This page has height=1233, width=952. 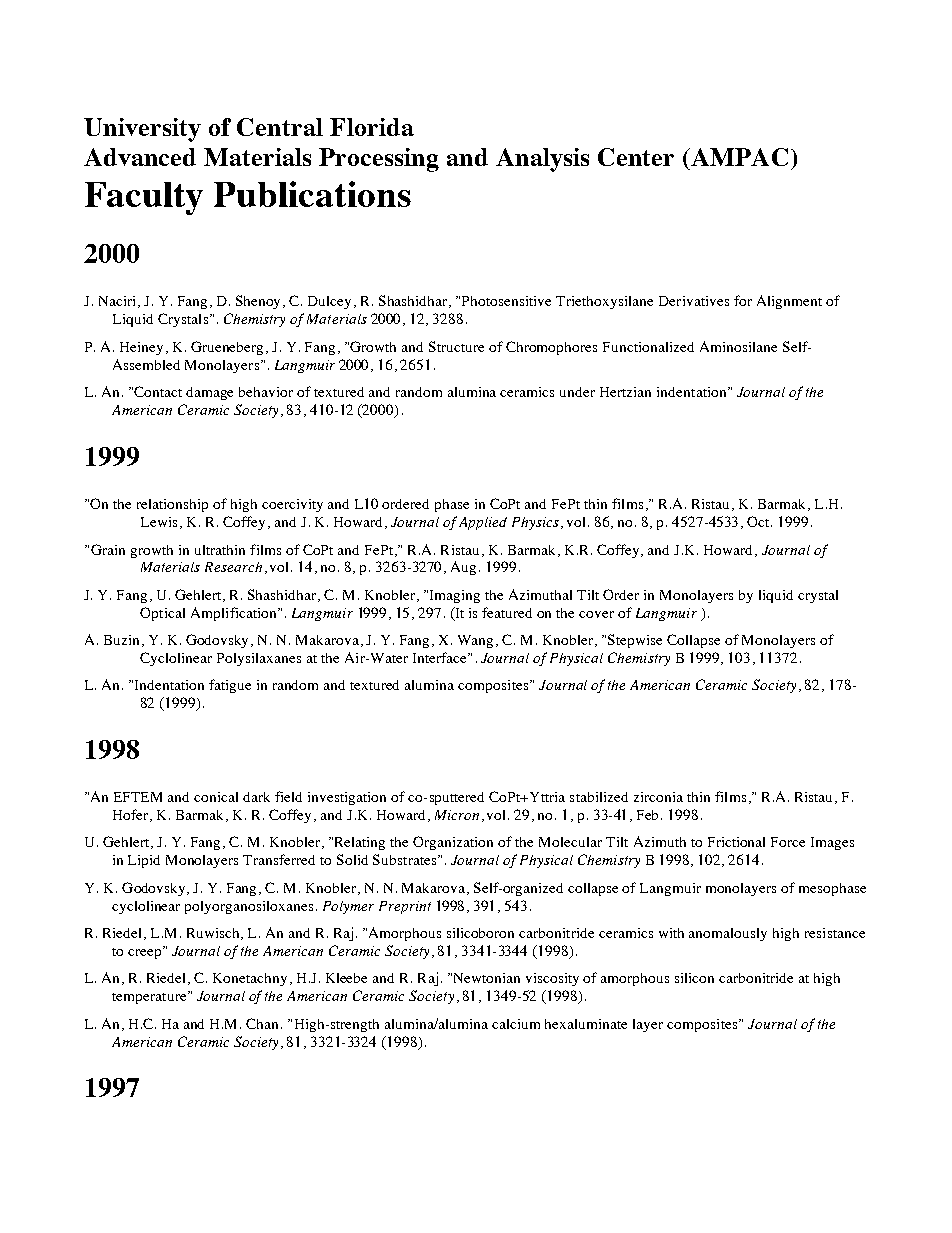 What do you see at coordinates (209, 393) in the page?
I see `damage` at bounding box center [209, 393].
